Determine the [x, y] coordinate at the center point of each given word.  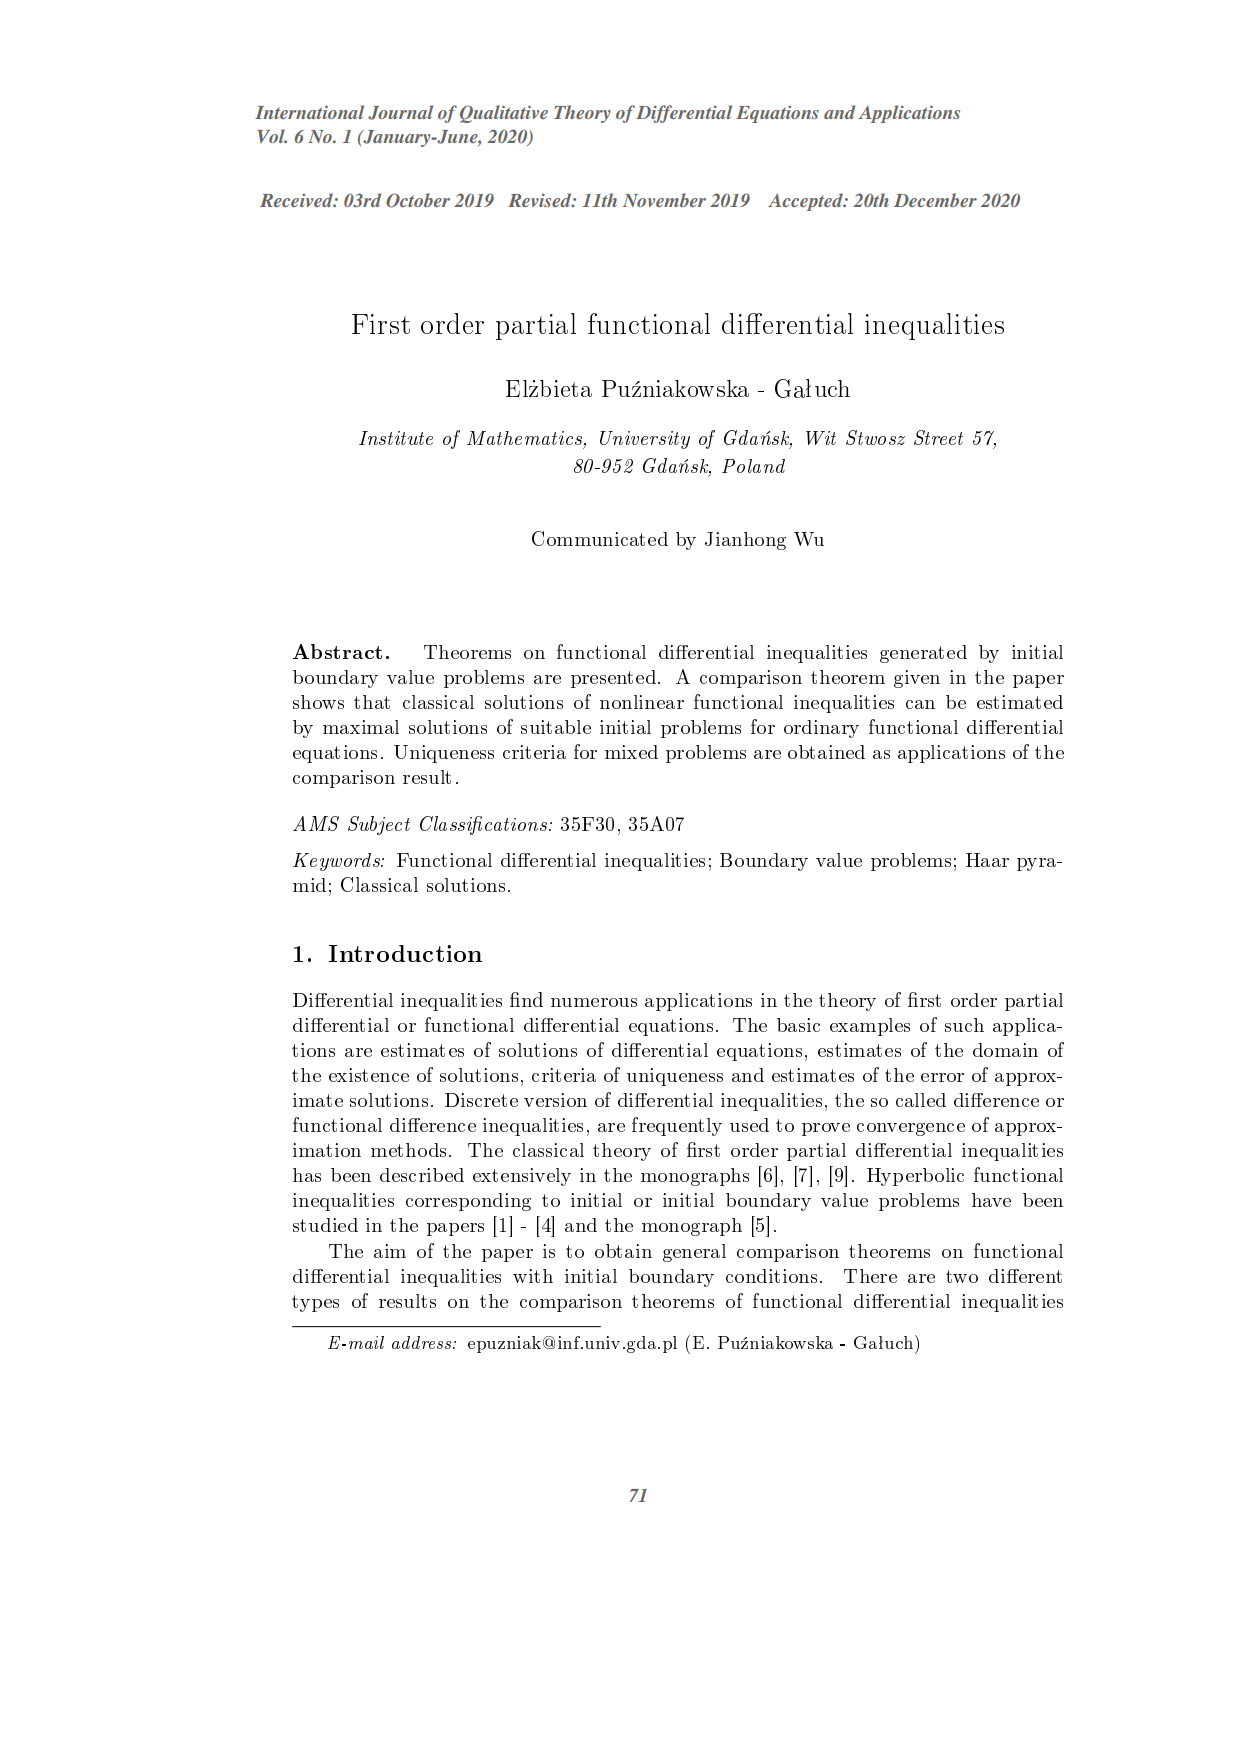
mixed [631, 752]
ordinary [821, 729]
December [935, 200]
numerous [594, 1002]
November [664, 200]
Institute [396, 438]
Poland [753, 466]
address [423, 1342]
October [418, 200]
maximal [361, 727]
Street [938, 437]
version [555, 1100]
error [942, 1077]
